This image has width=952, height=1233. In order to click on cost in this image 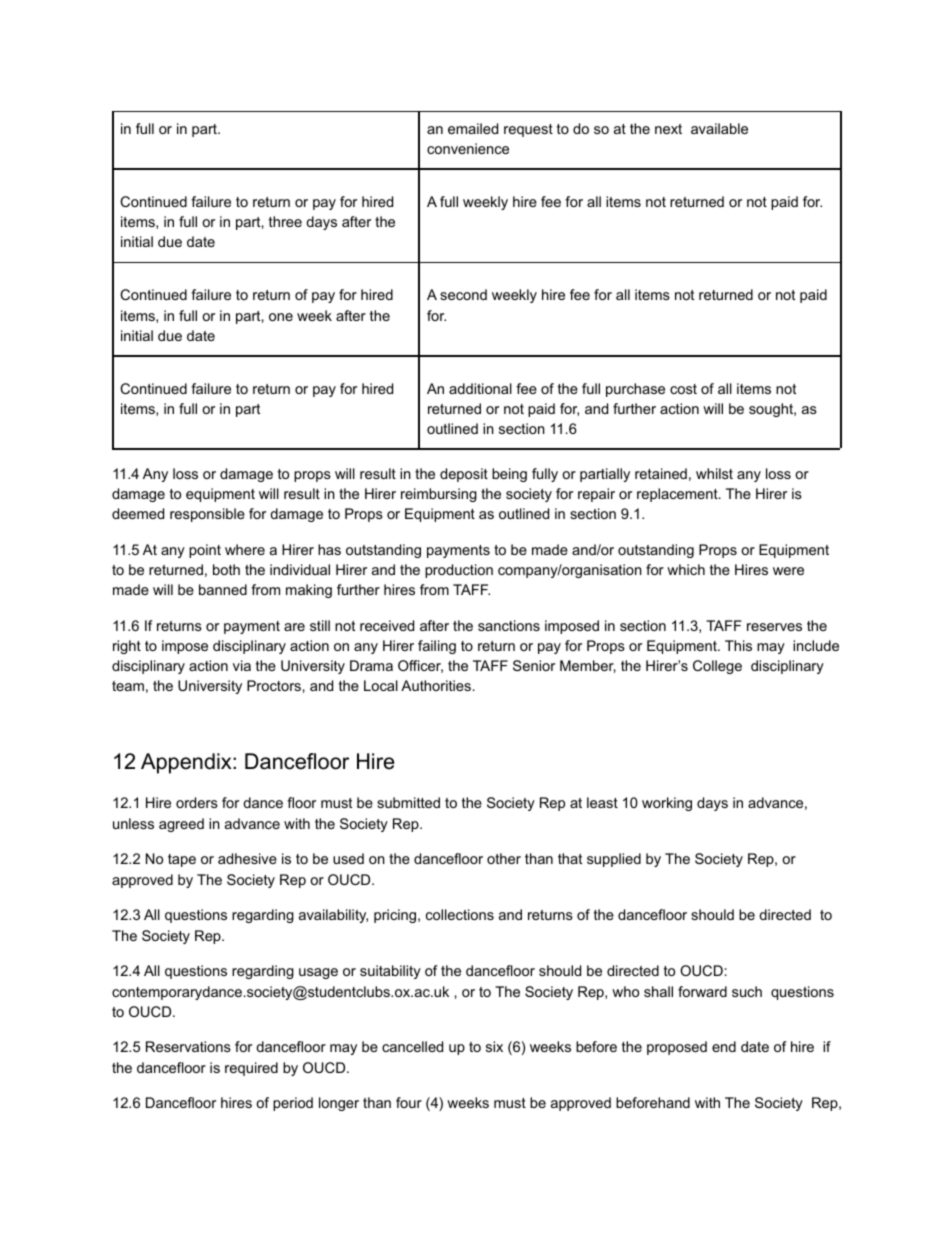, I will do `click(683, 389)`.
